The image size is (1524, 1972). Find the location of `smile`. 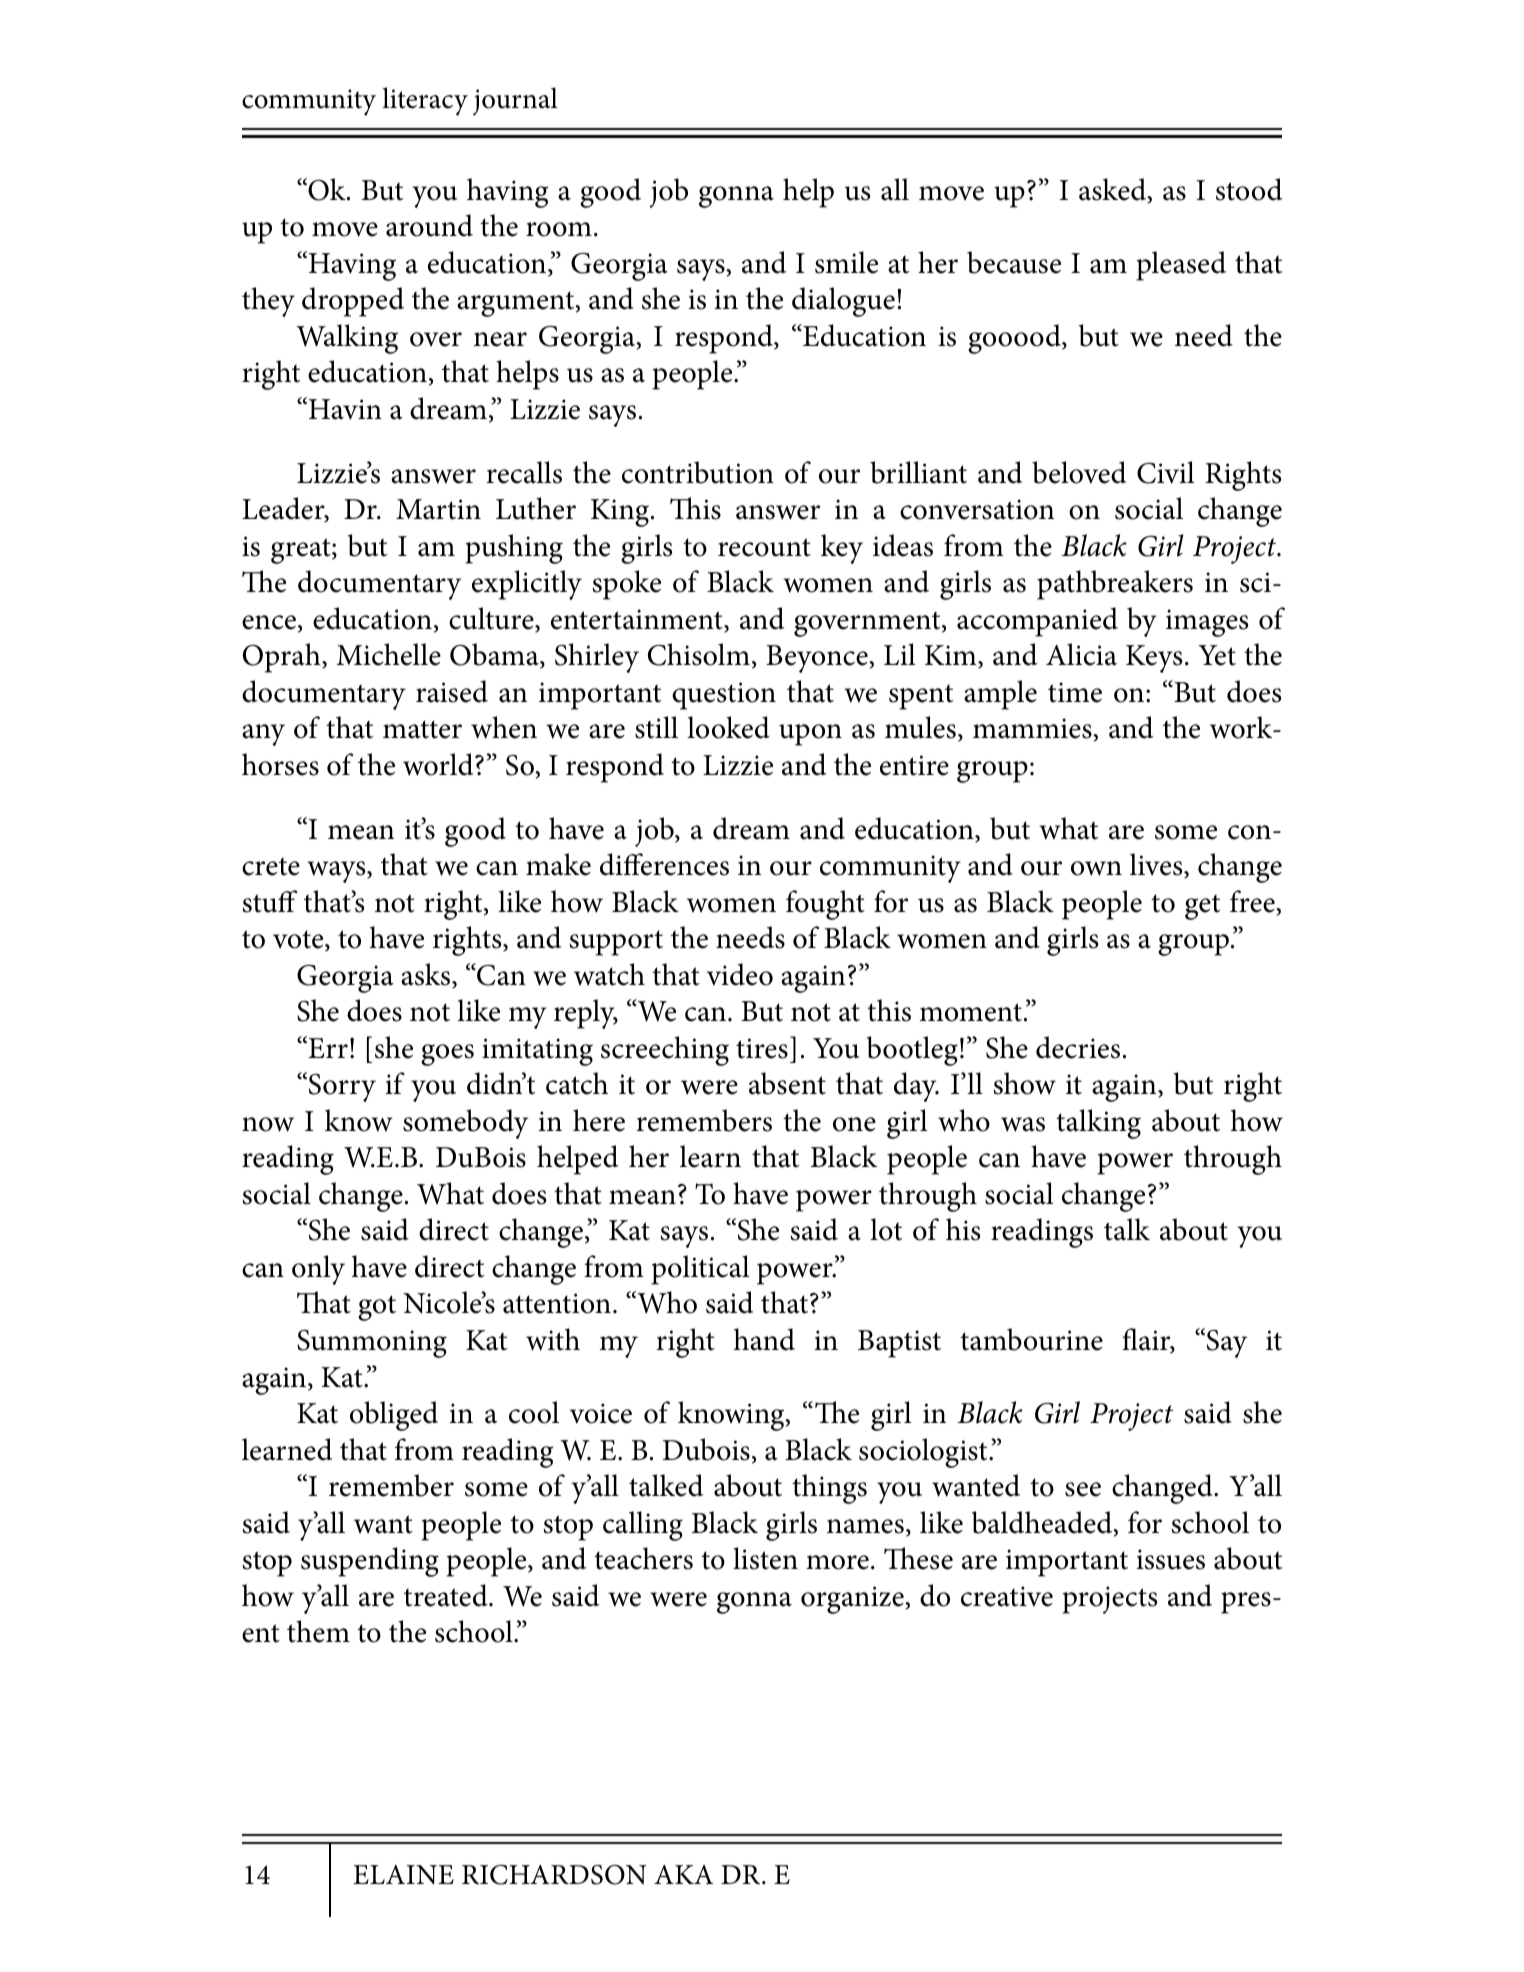

smile is located at coordinates (846, 262).
